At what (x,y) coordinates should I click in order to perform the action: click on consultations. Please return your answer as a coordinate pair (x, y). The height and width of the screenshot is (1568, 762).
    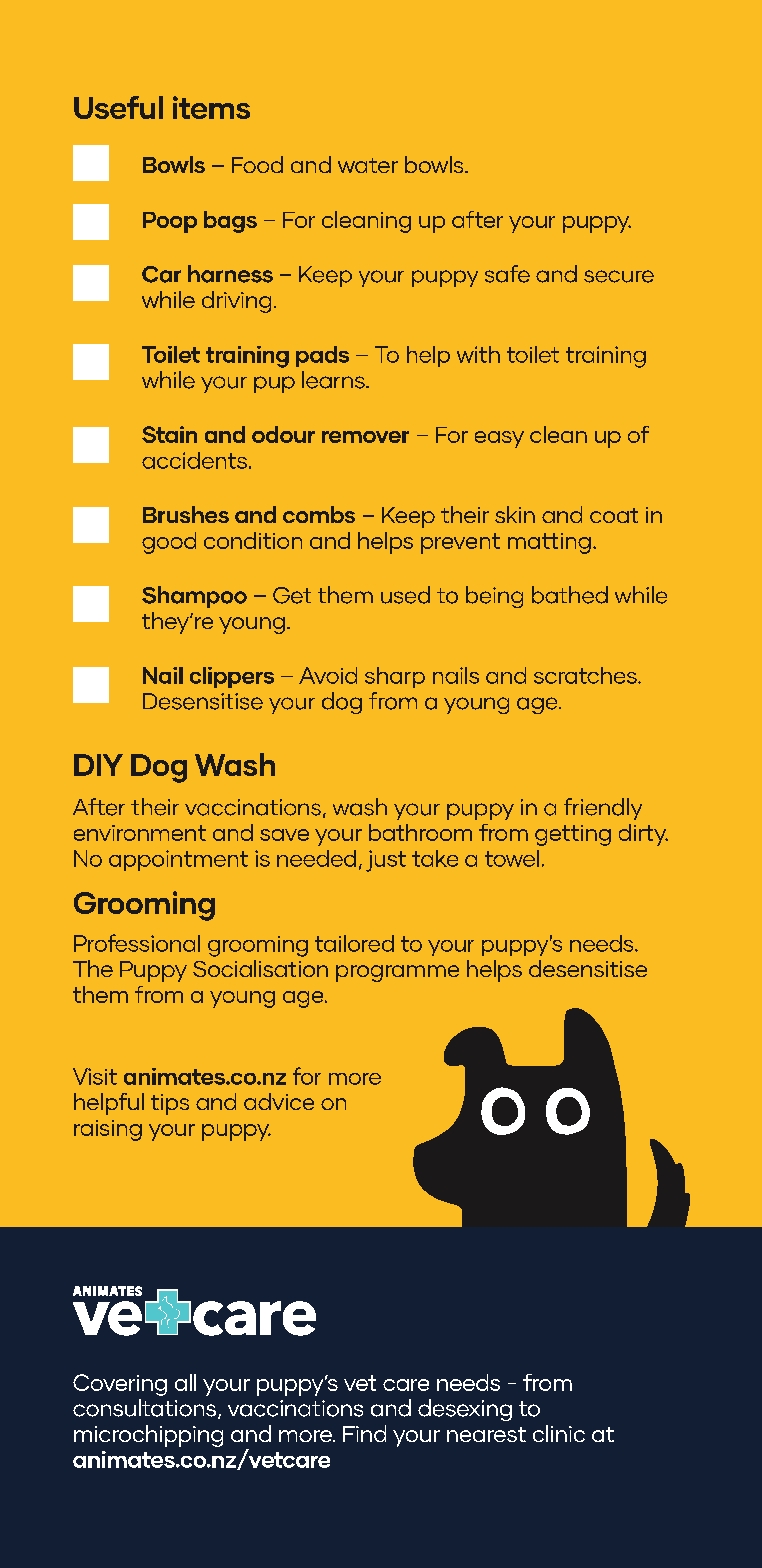
    Looking at the image, I should click on (146, 1409).
